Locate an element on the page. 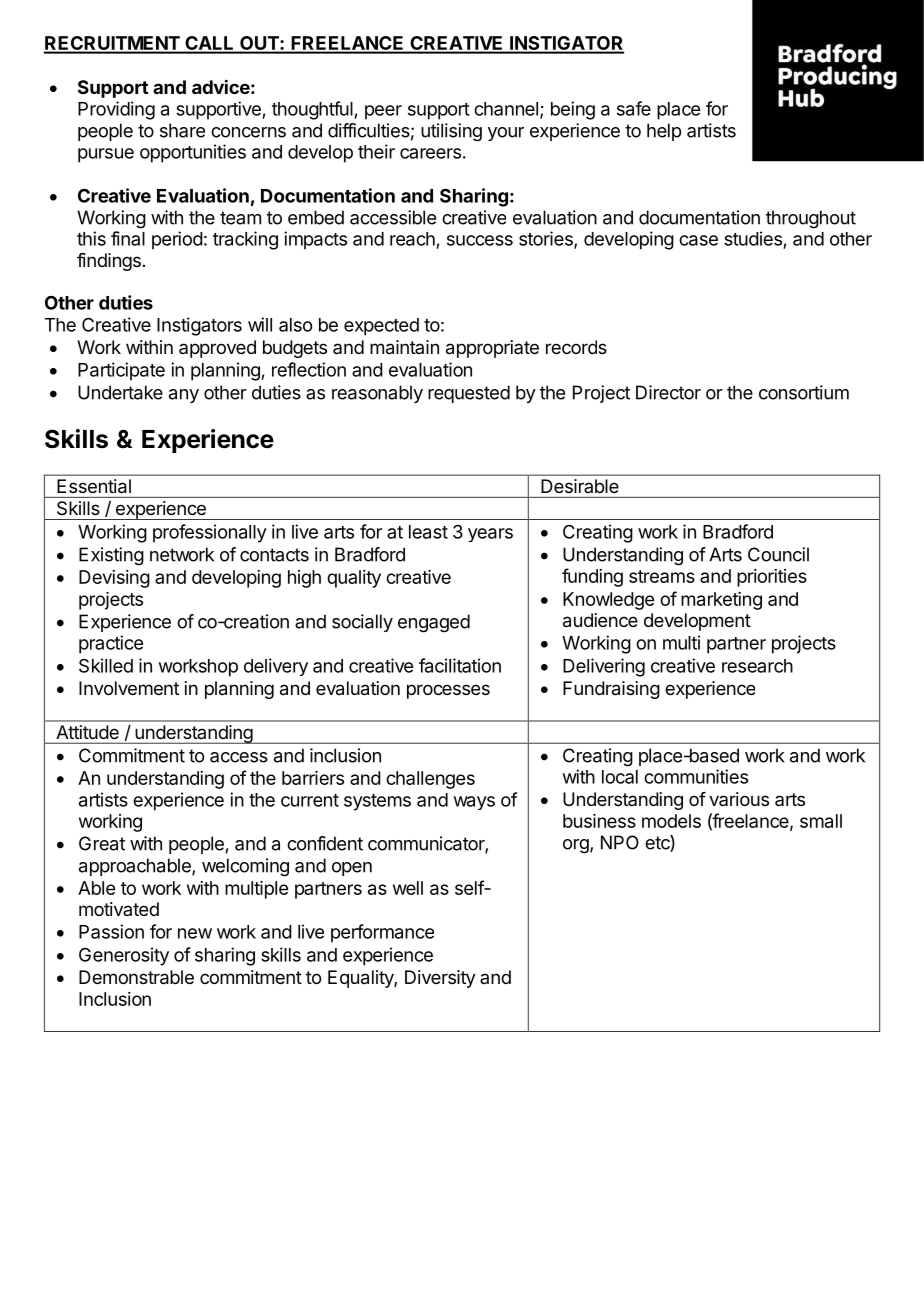 Image resolution: width=924 pixels, height=1308 pixels. new is located at coordinates (195, 933).
